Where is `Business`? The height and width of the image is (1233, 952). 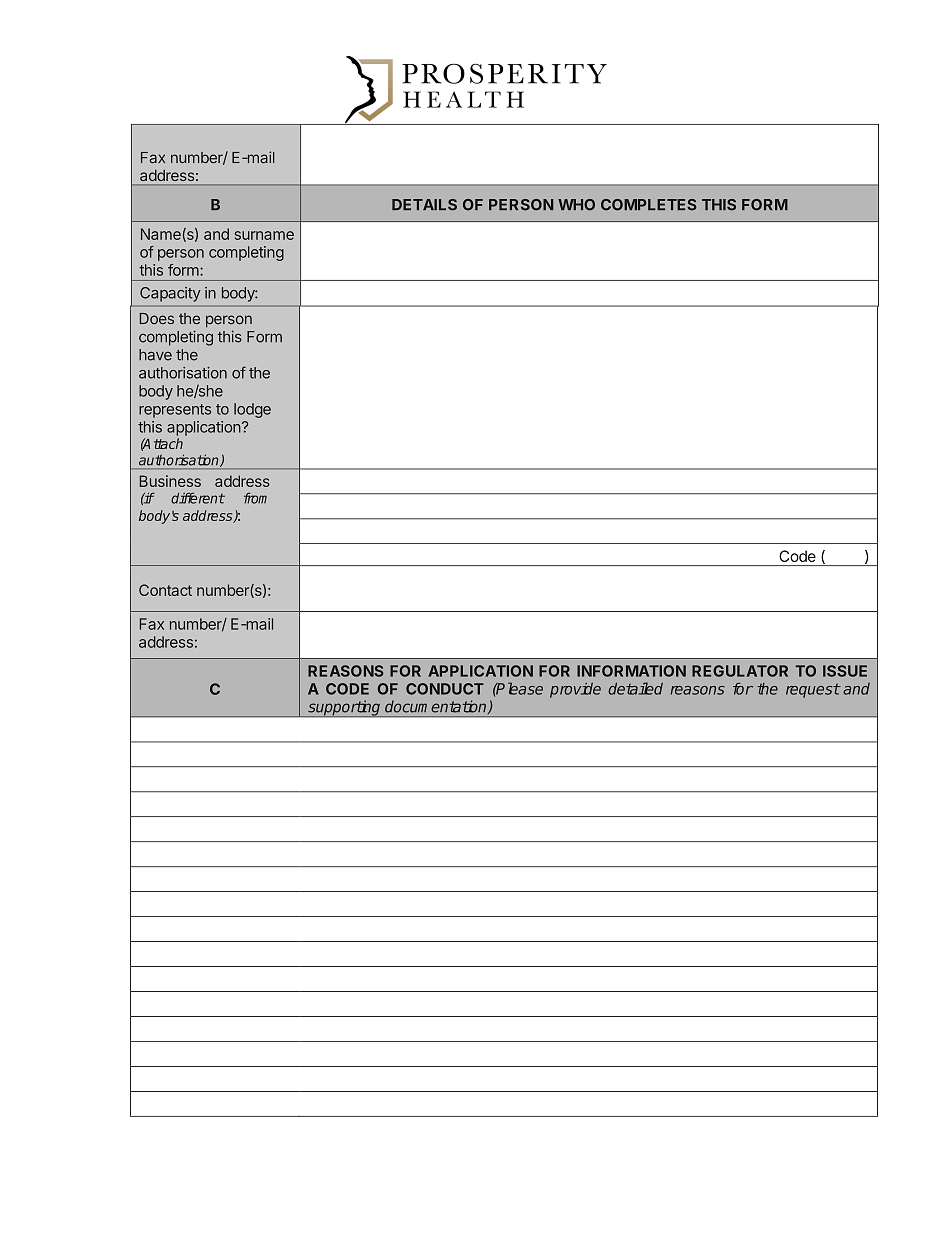 Business is located at coordinates (170, 481).
